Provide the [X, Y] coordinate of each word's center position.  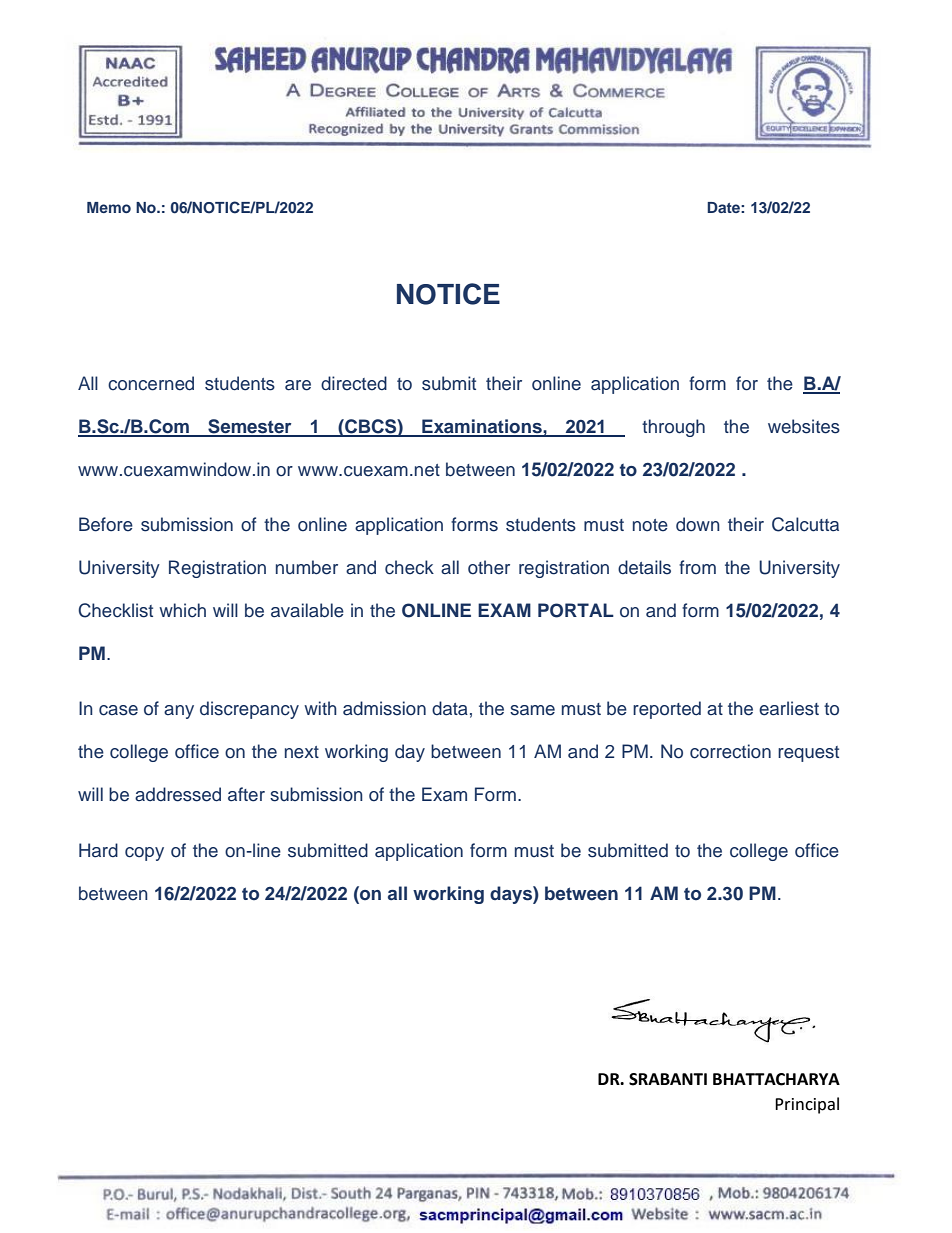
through [673, 428]
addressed [178, 794]
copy [144, 854]
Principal [807, 1105]
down [698, 524]
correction [730, 751]
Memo [109, 207]
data [450, 708]
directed [354, 383]
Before [106, 524]
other [489, 567]
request [808, 754]
